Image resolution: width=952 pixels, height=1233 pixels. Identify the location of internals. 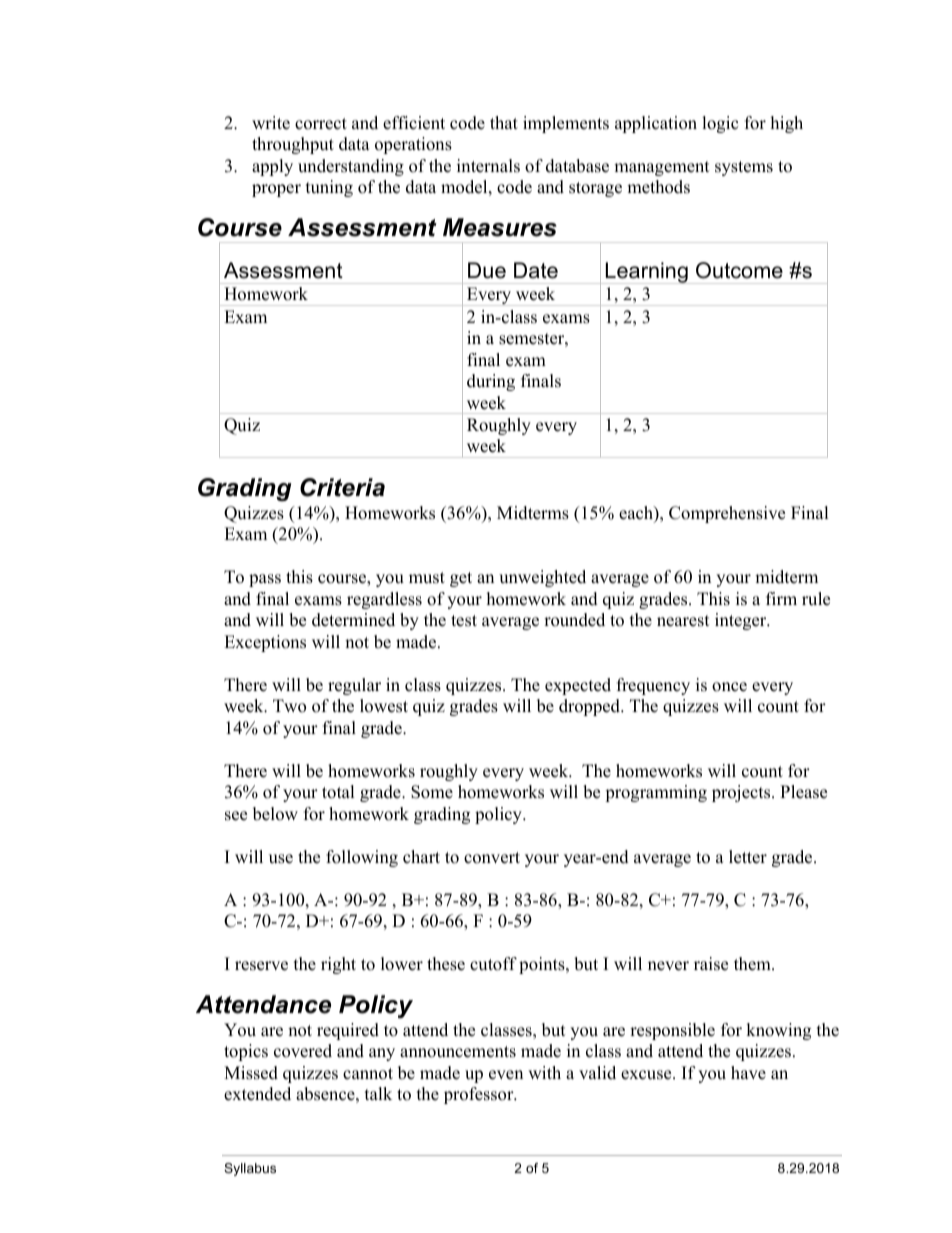
(488, 166).
